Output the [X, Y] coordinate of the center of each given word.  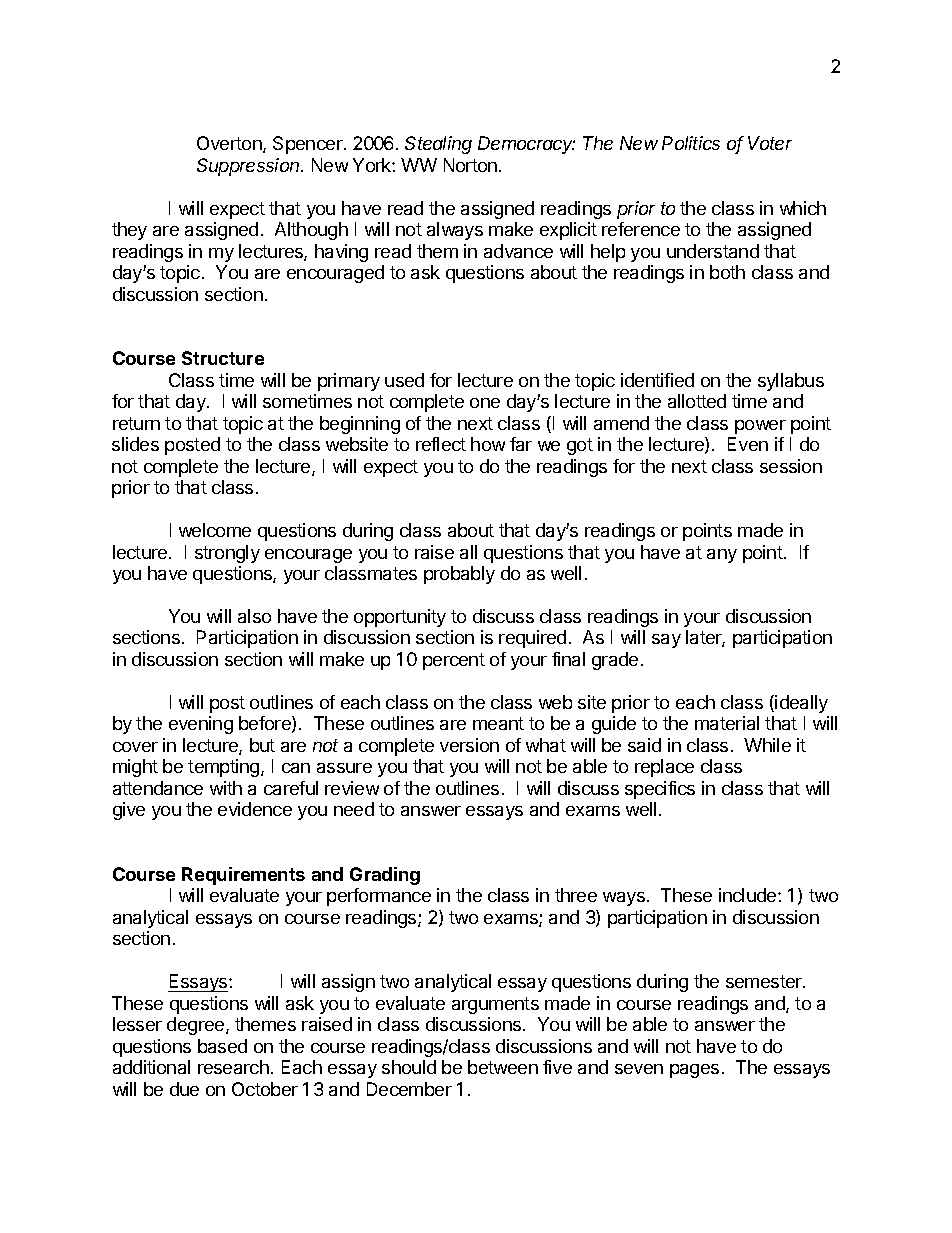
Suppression [250, 167]
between [503, 1067]
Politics [691, 143]
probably [459, 575]
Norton [470, 165]
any [722, 556]
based [222, 1046]
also [254, 616]
